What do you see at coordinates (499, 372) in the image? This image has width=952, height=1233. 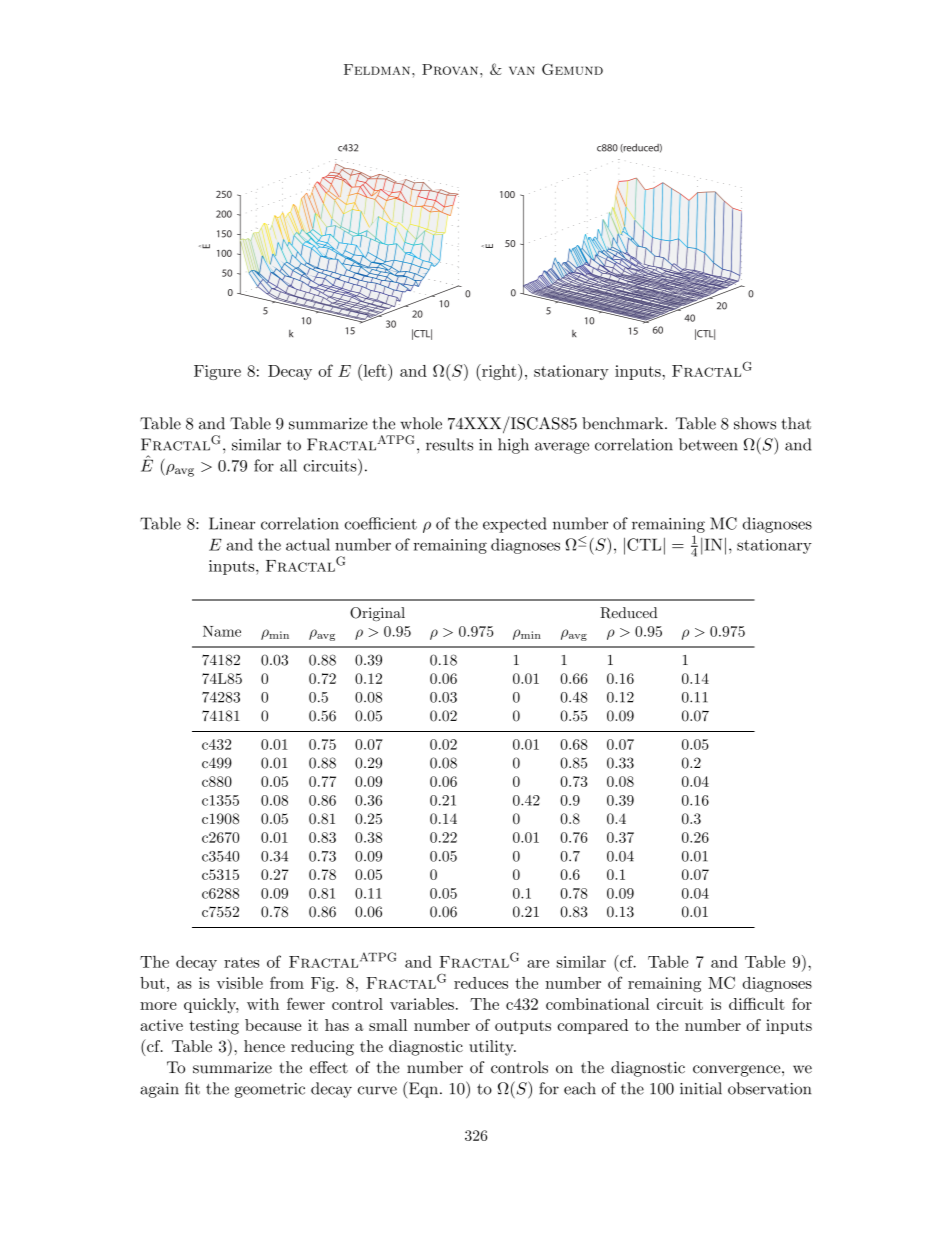 I see `right` at bounding box center [499, 372].
